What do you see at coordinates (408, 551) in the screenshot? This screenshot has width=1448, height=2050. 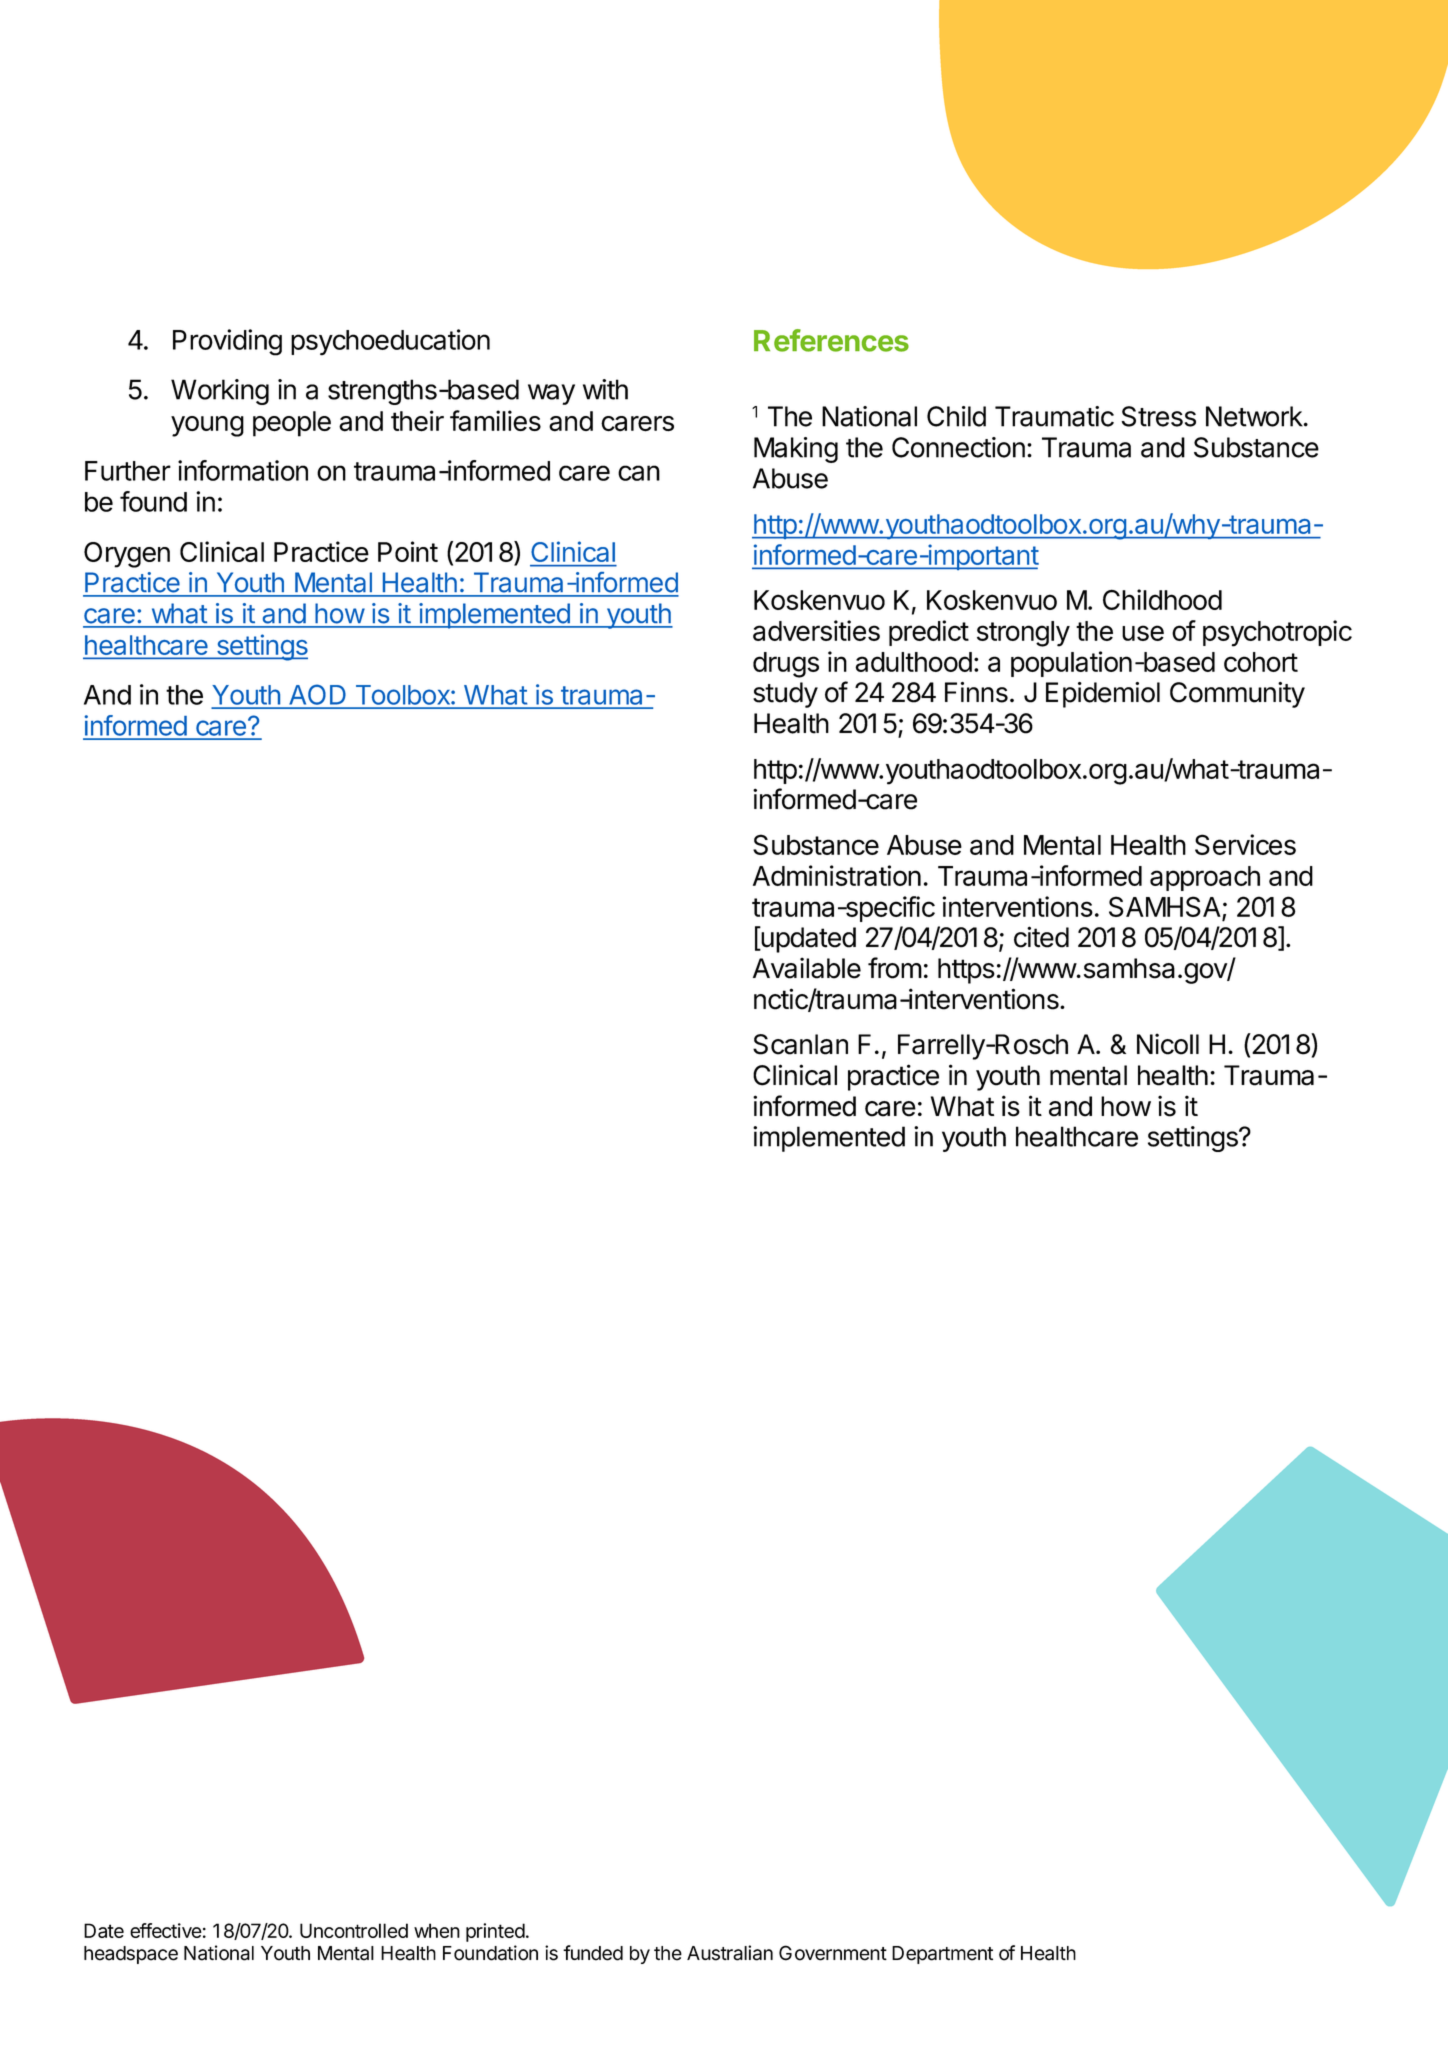 I see `Point` at bounding box center [408, 551].
